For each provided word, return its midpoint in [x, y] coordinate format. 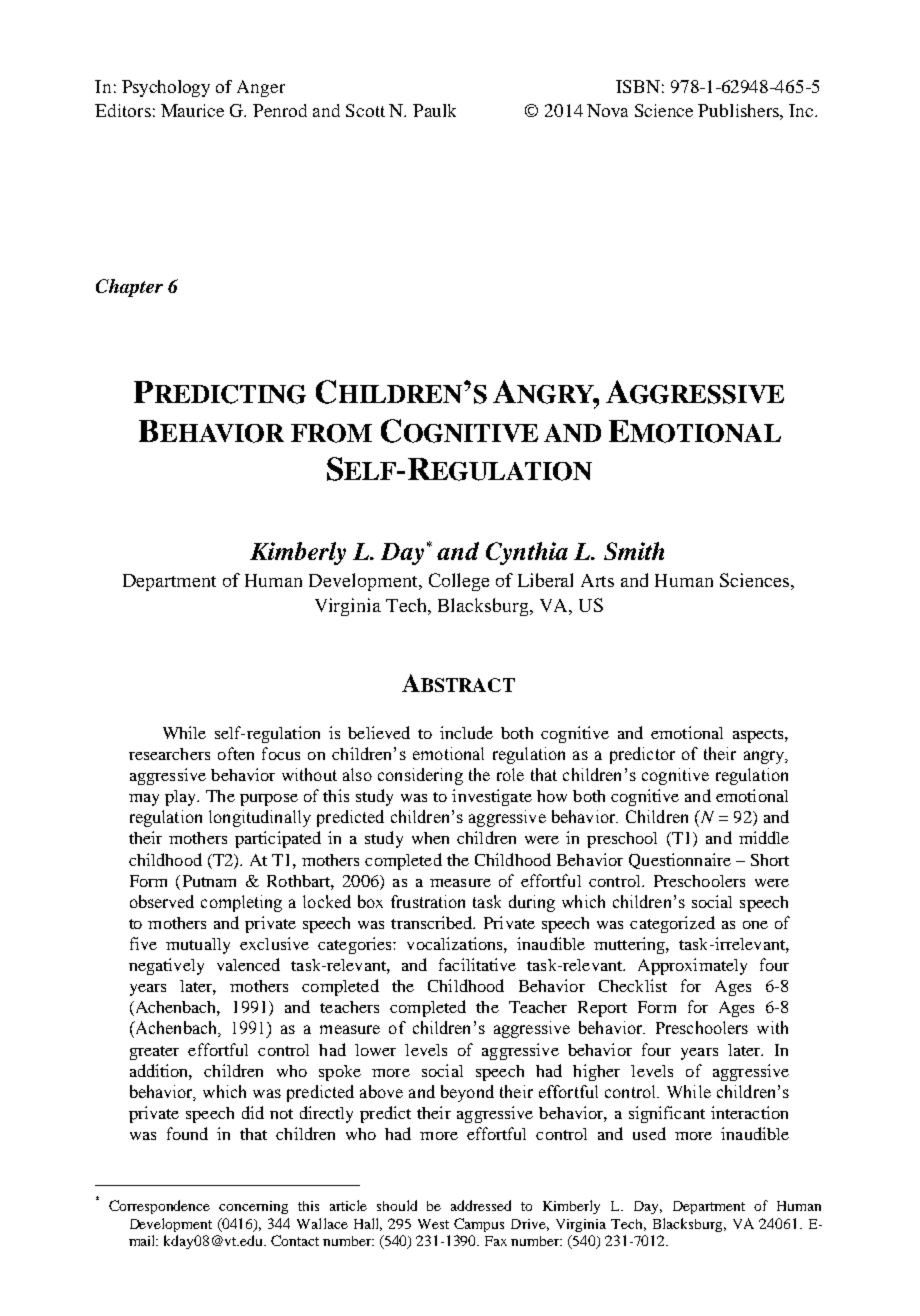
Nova [607, 110]
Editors [123, 110]
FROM [331, 433]
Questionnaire [680, 861]
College [459, 582]
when [430, 838]
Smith [634, 551]
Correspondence [159, 1207]
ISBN [638, 86]
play [182, 798]
